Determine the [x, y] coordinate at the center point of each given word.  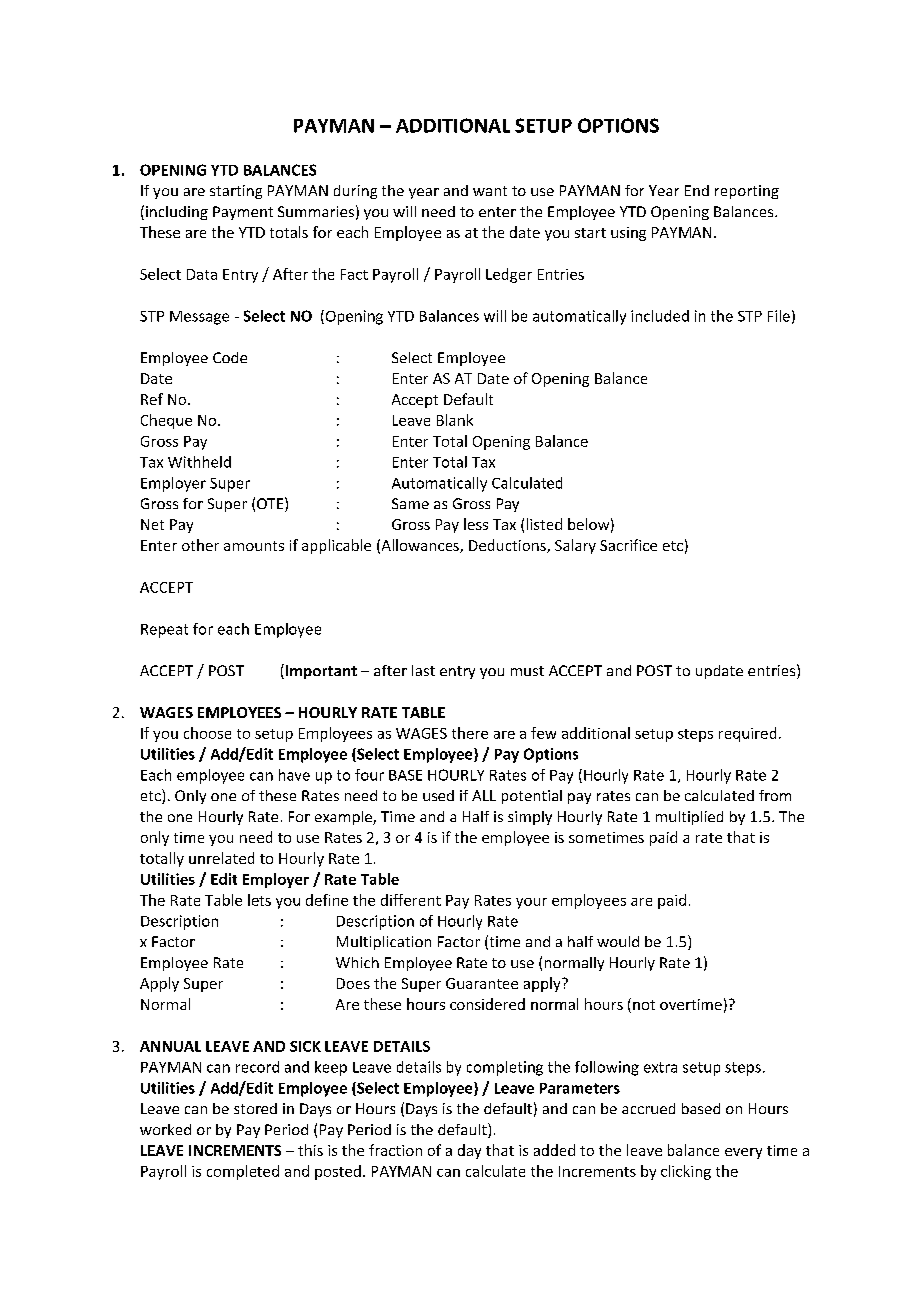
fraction [395, 1150]
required [747, 734]
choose [207, 733]
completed [243, 1172]
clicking [686, 1172]
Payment [243, 213]
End [697, 190]
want [490, 191]
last [423, 670]
